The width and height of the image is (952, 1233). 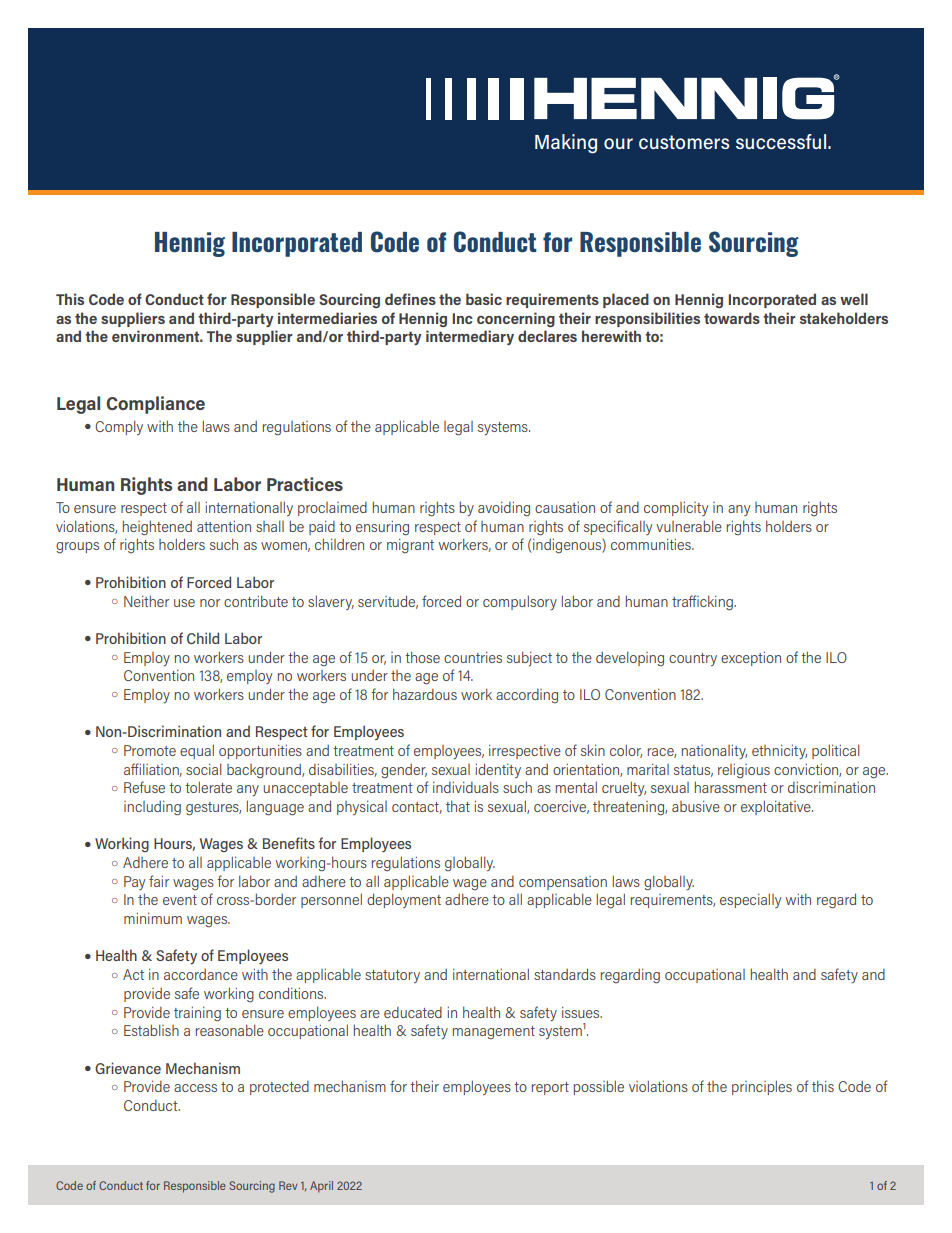 What do you see at coordinates (566, 144) in the image?
I see `Making` at bounding box center [566, 144].
